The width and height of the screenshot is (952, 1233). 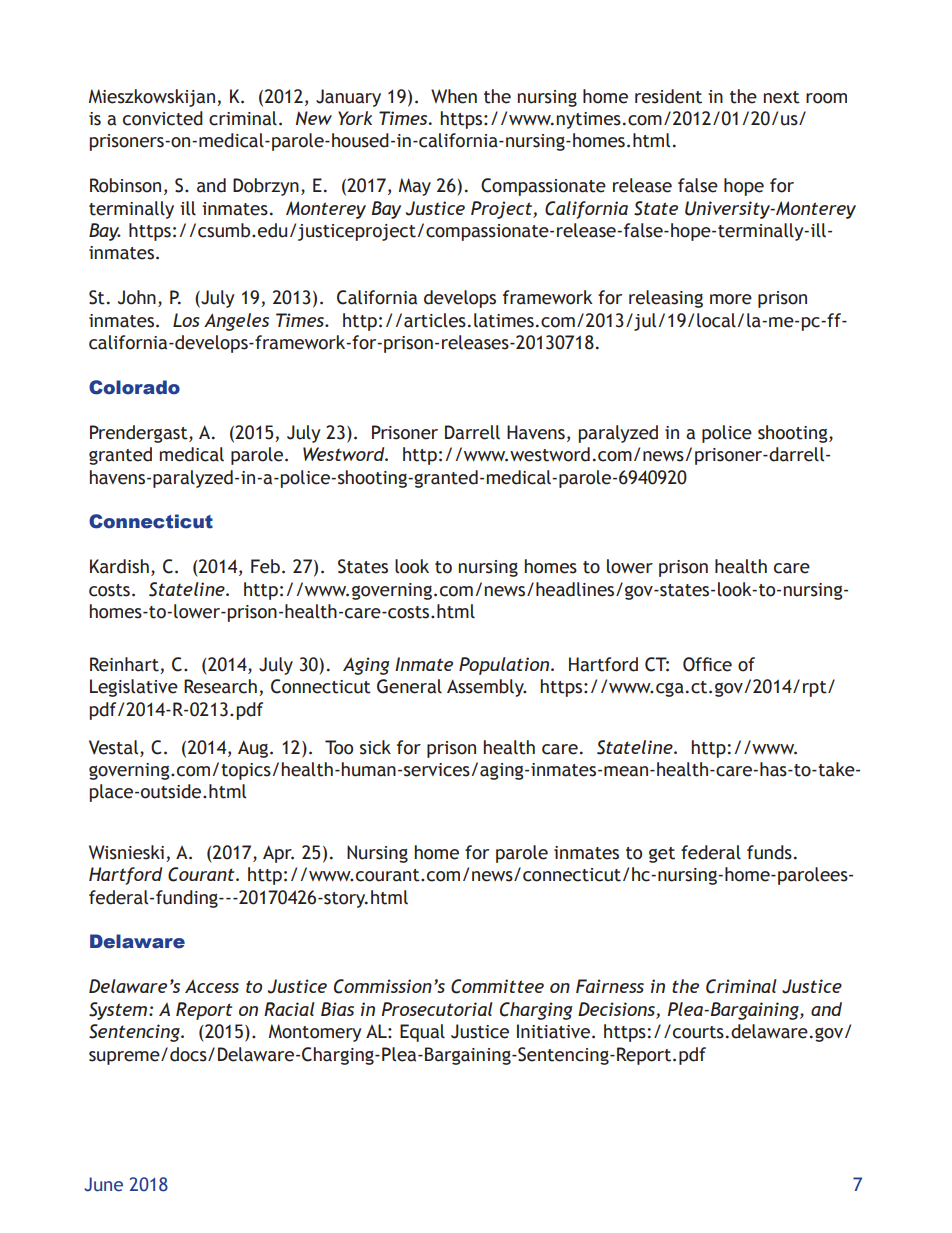 What do you see at coordinates (220, 686) in the screenshot?
I see `Research` at bounding box center [220, 686].
